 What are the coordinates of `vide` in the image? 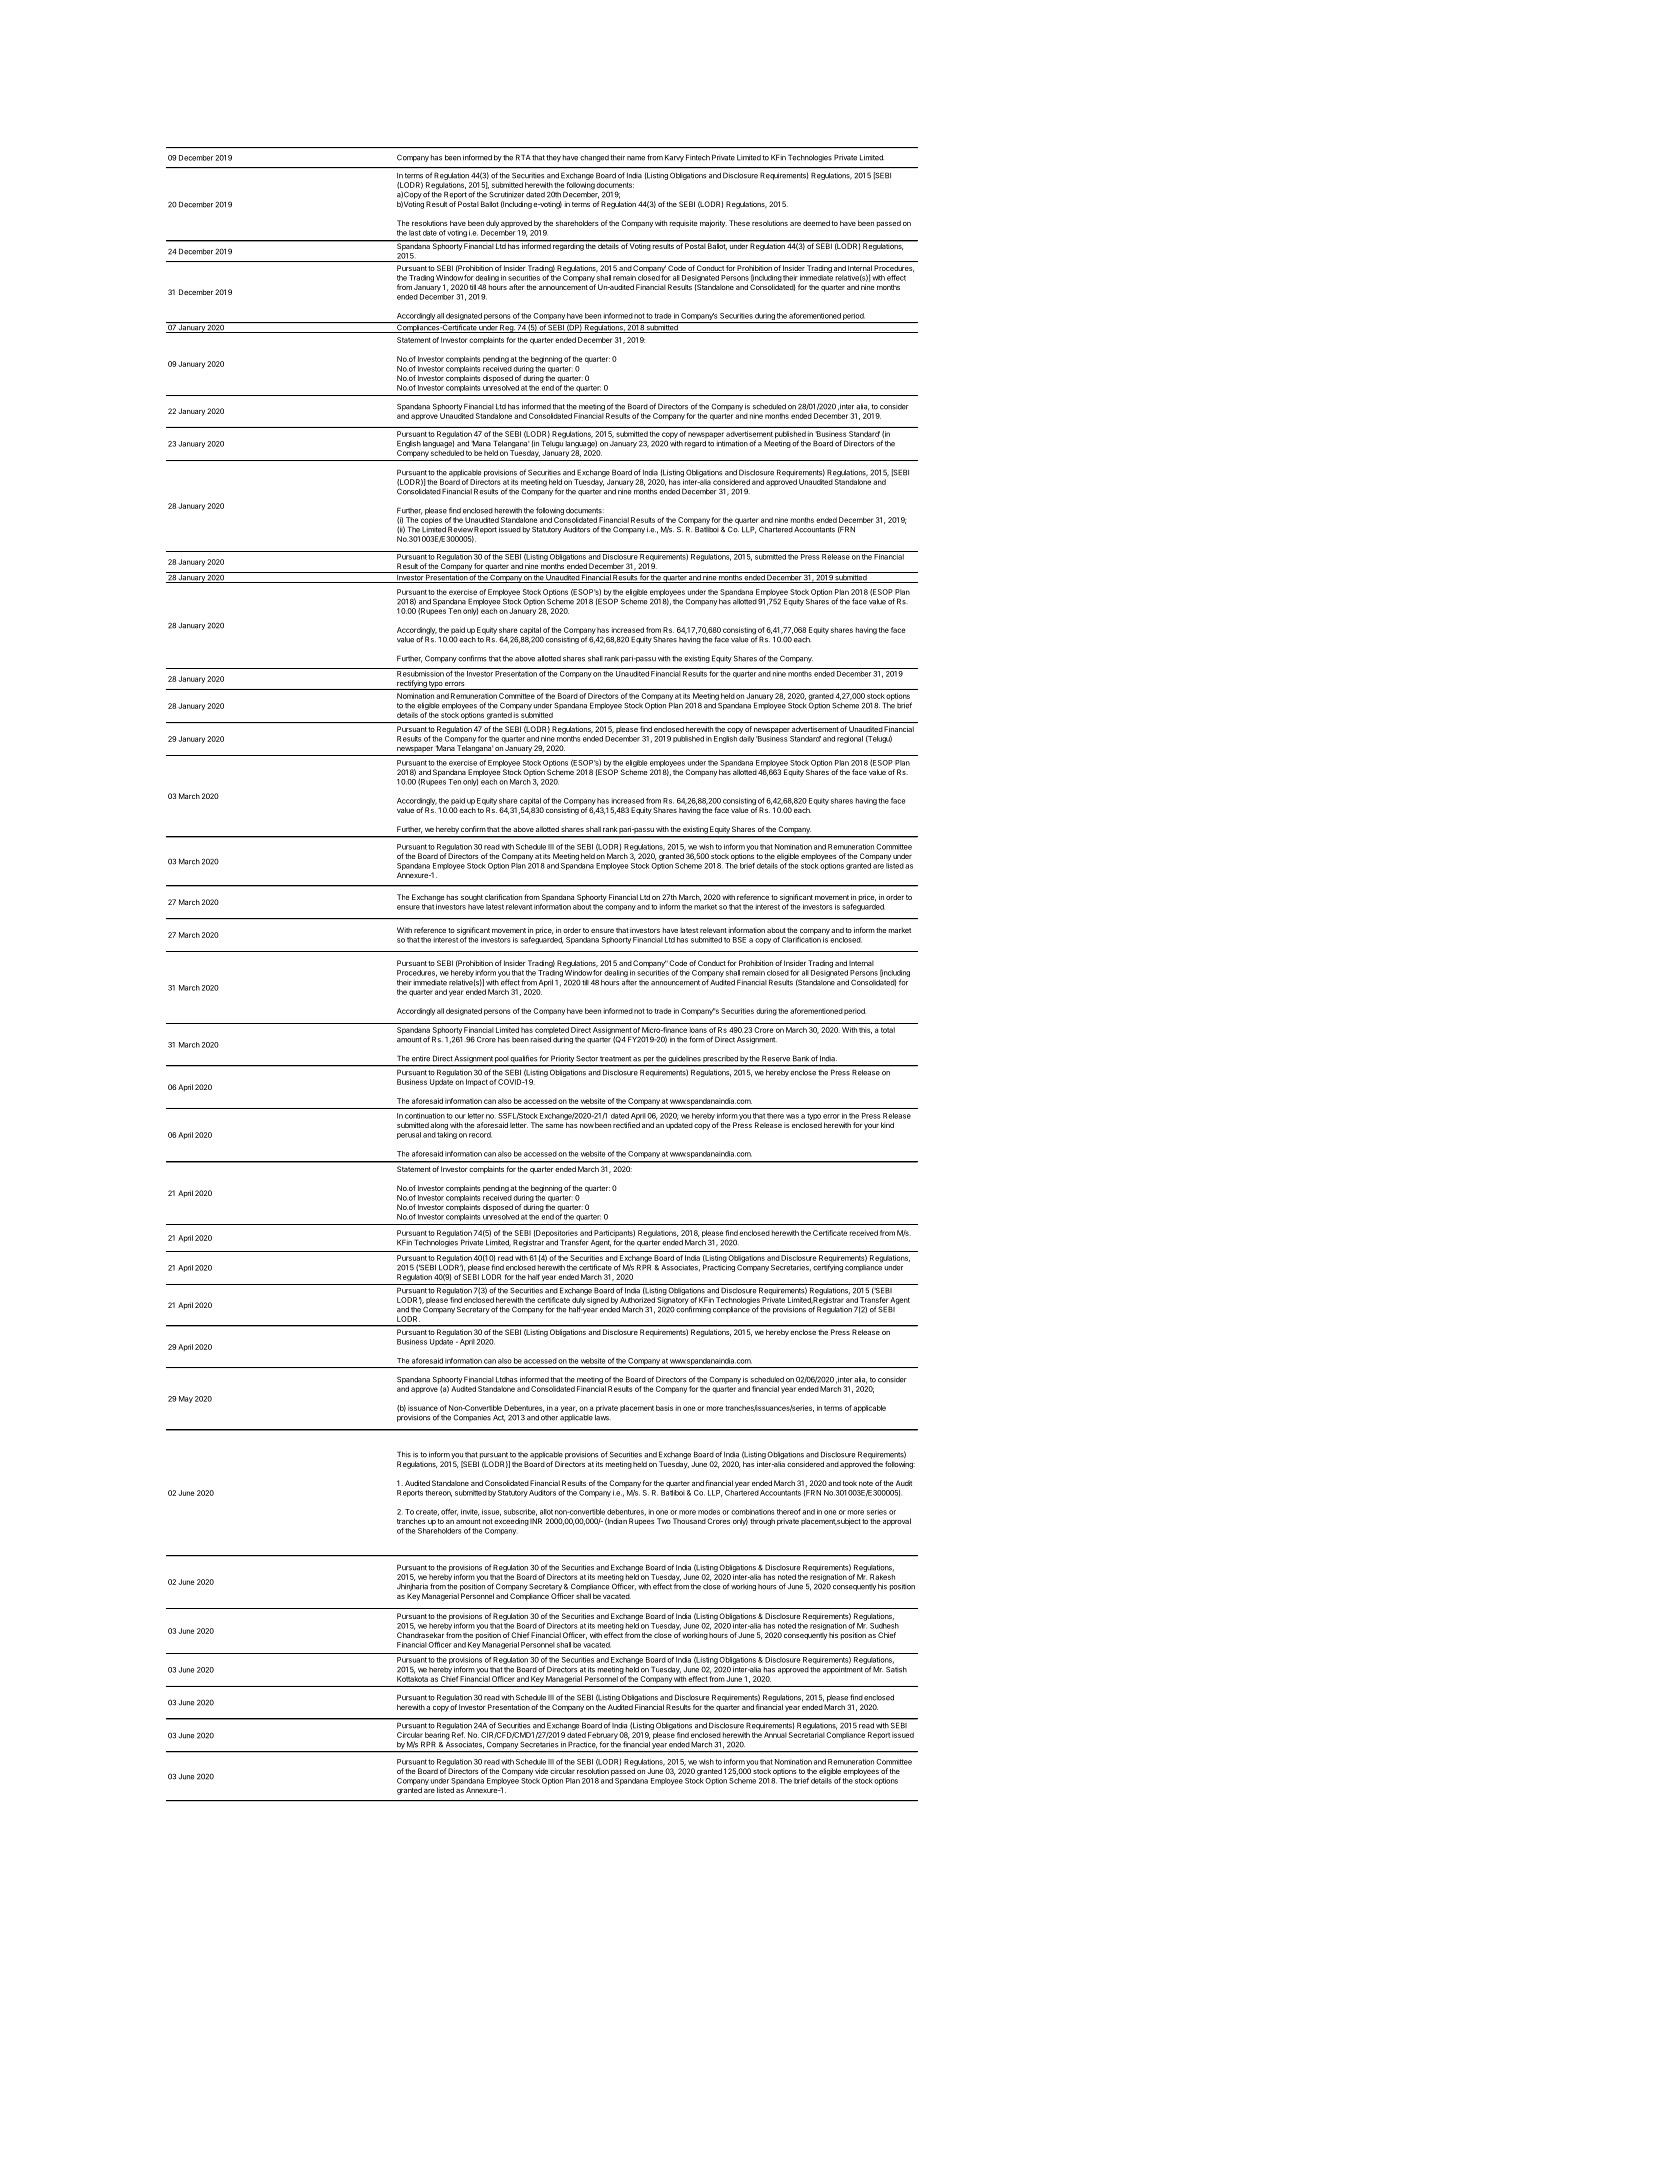 It's located at (541, 1771).
